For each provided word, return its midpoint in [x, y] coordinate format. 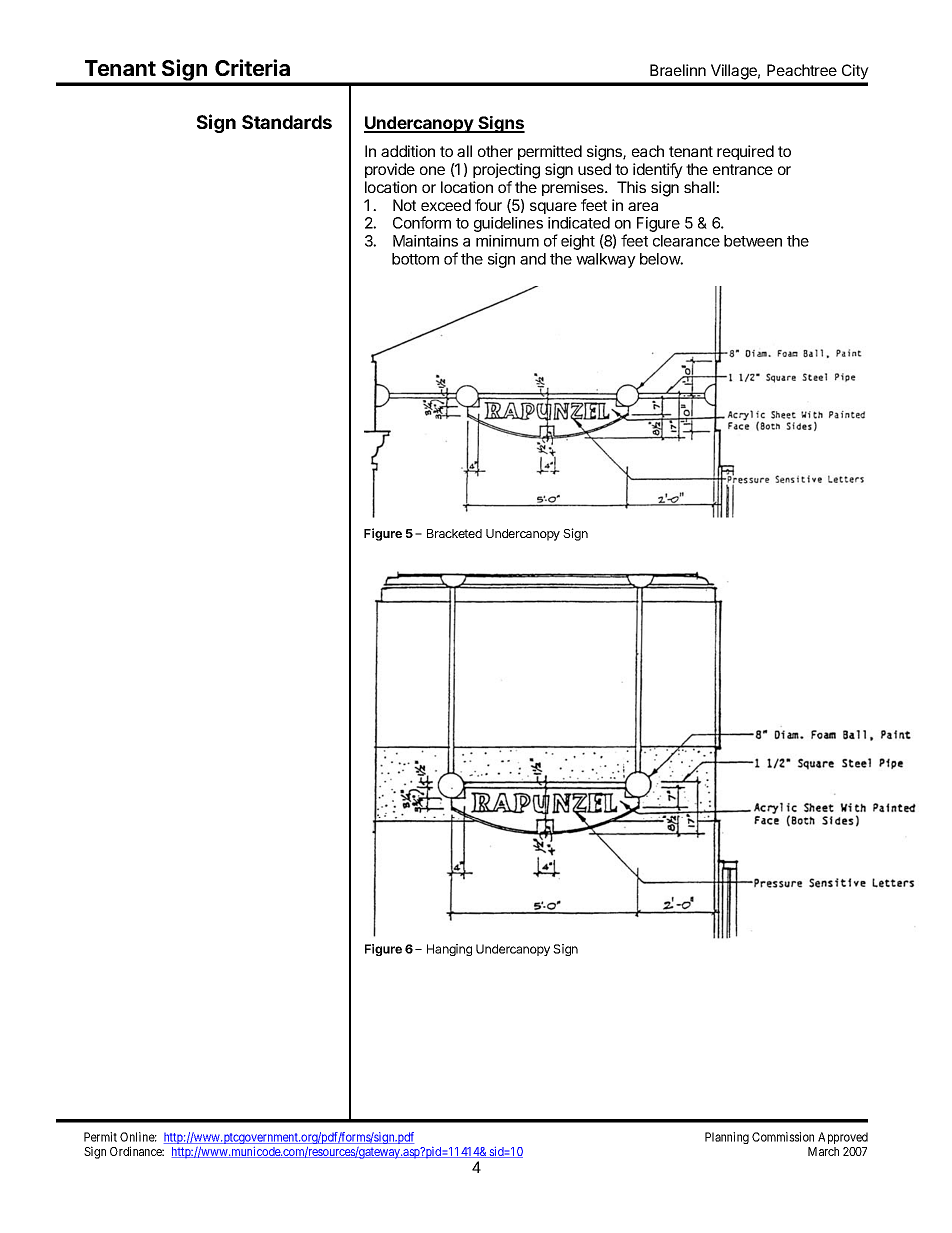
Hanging [449, 950]
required [745, 152]
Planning [727, 1138]
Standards [287, 122]
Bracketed [454, 533]
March [823, 1151]
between [753, 241]
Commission [783, 1137]
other [495, 151]
